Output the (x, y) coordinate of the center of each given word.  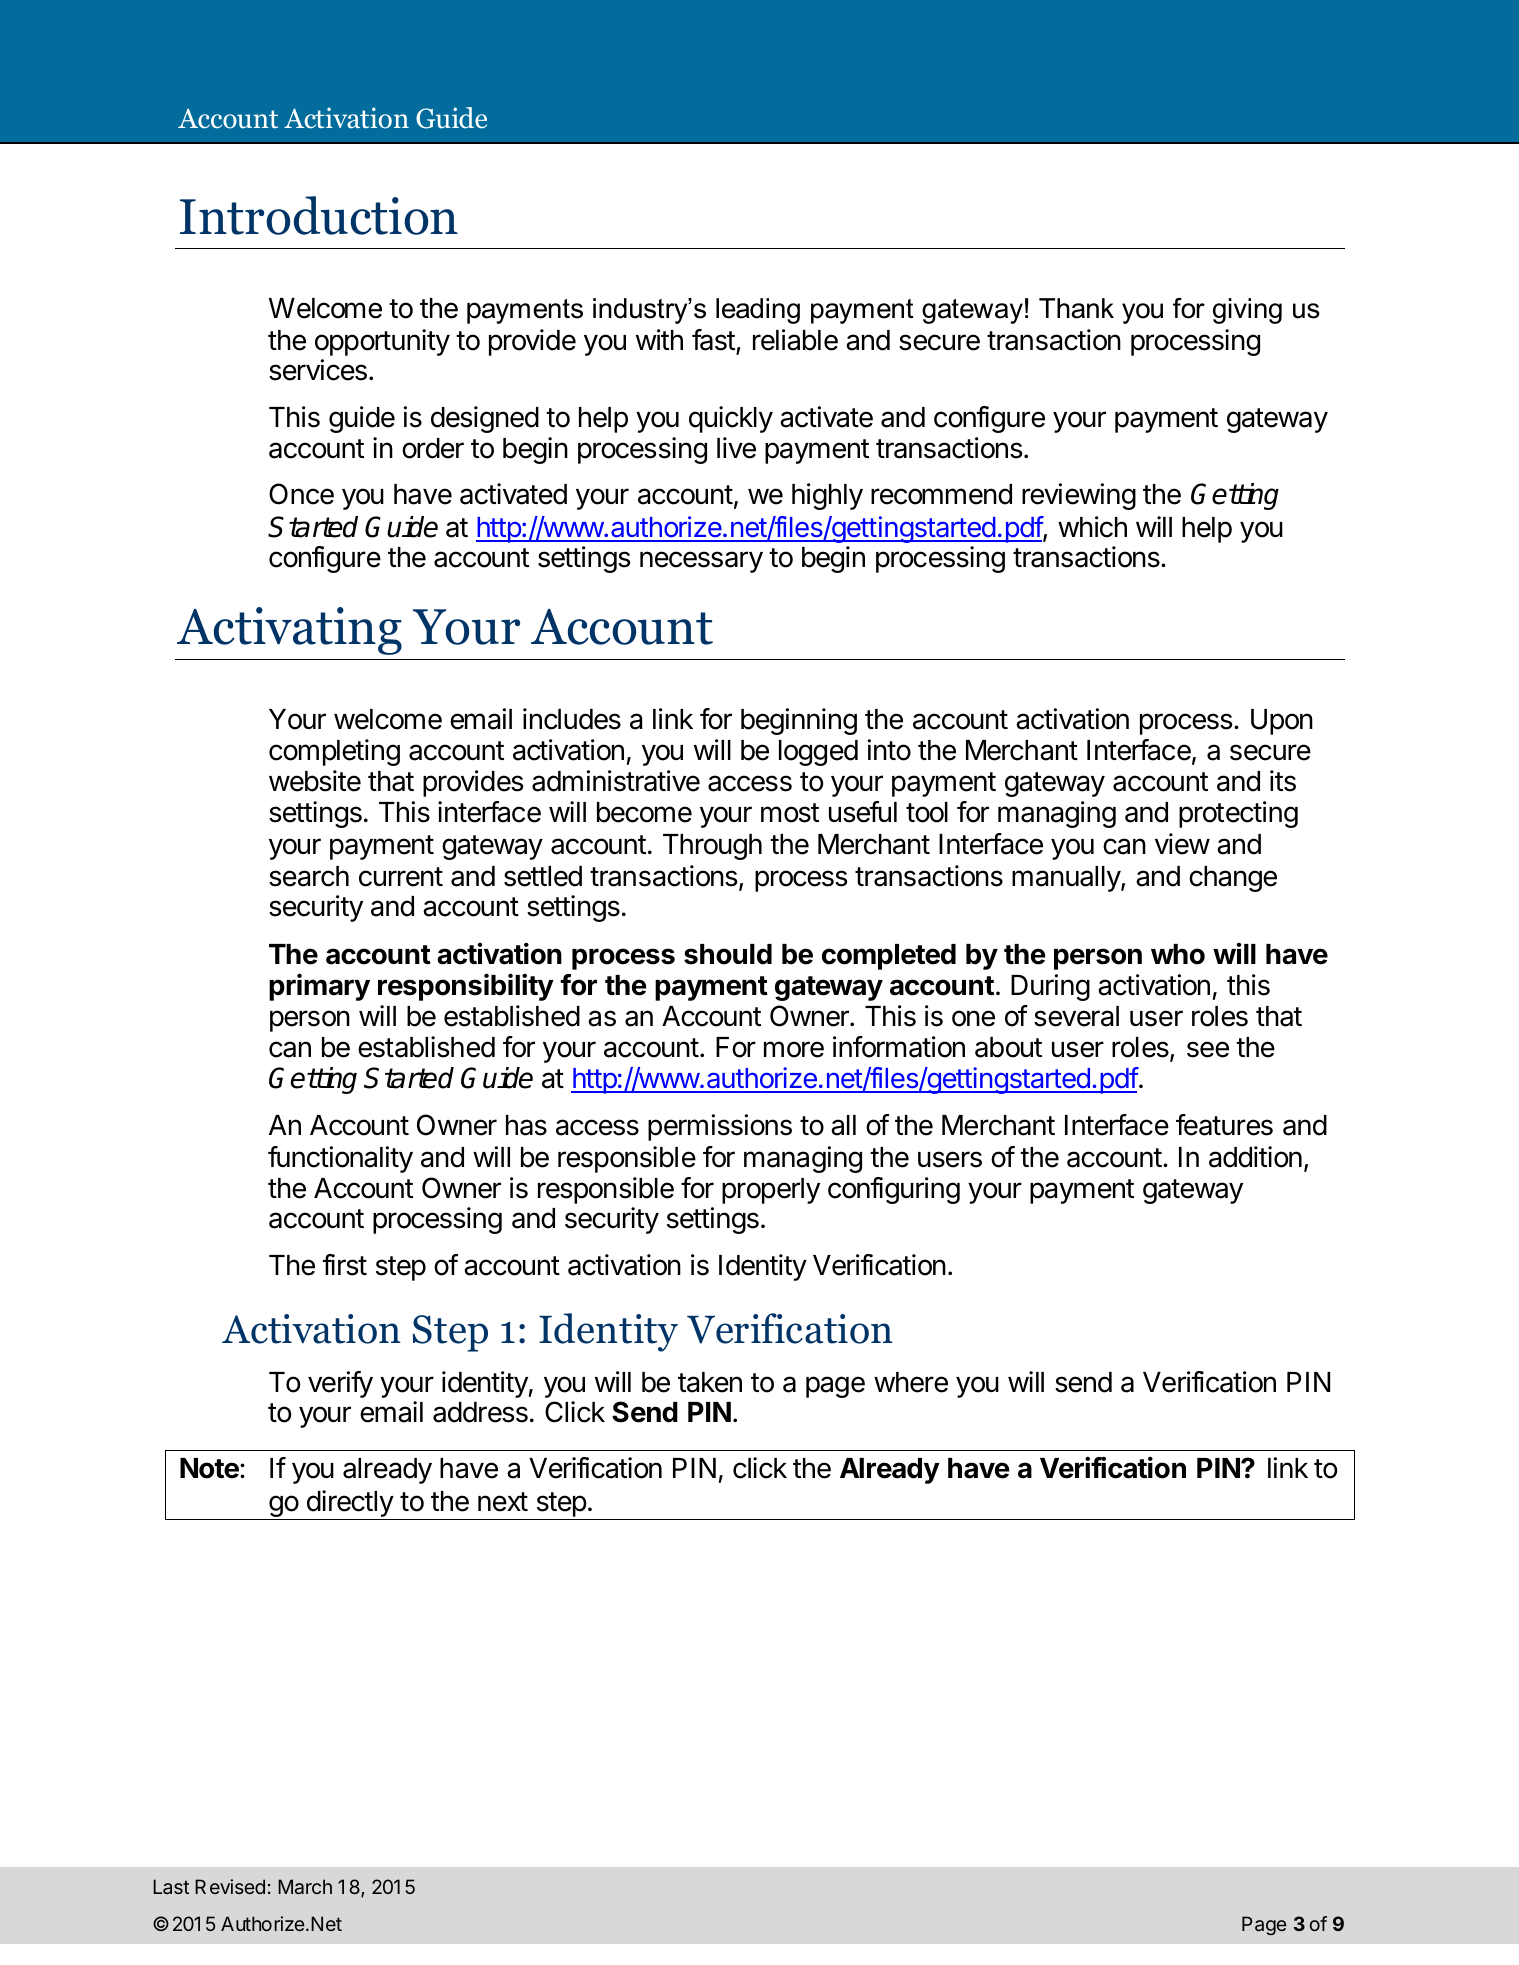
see (1208, 1049)
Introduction (319, 215)
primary (319, 987)
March (305, 1886)
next (503, 1502)
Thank (1076, 308)
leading (758, 311)
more (794, 1049)
